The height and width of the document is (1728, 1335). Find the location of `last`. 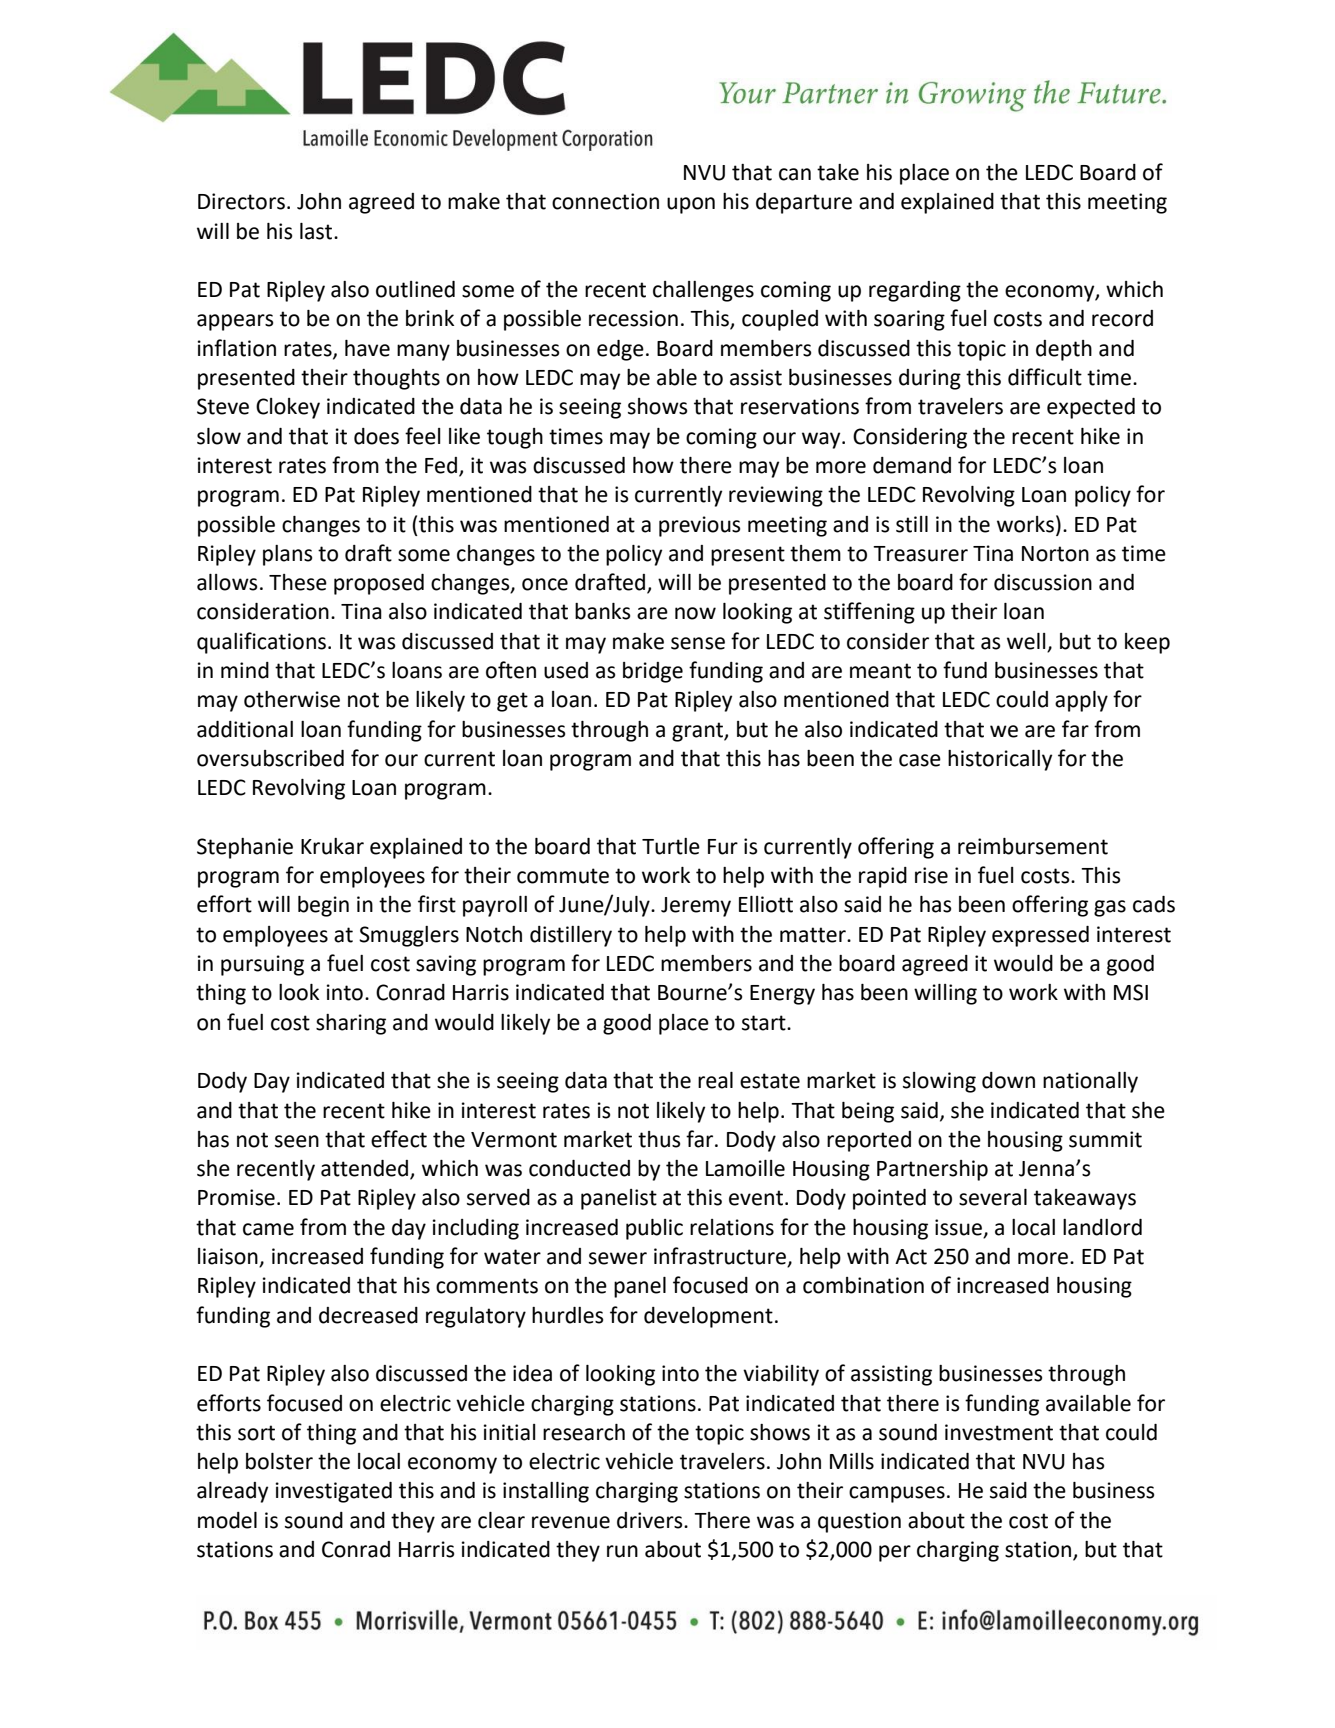

last is located at coordinates (317, 231).
